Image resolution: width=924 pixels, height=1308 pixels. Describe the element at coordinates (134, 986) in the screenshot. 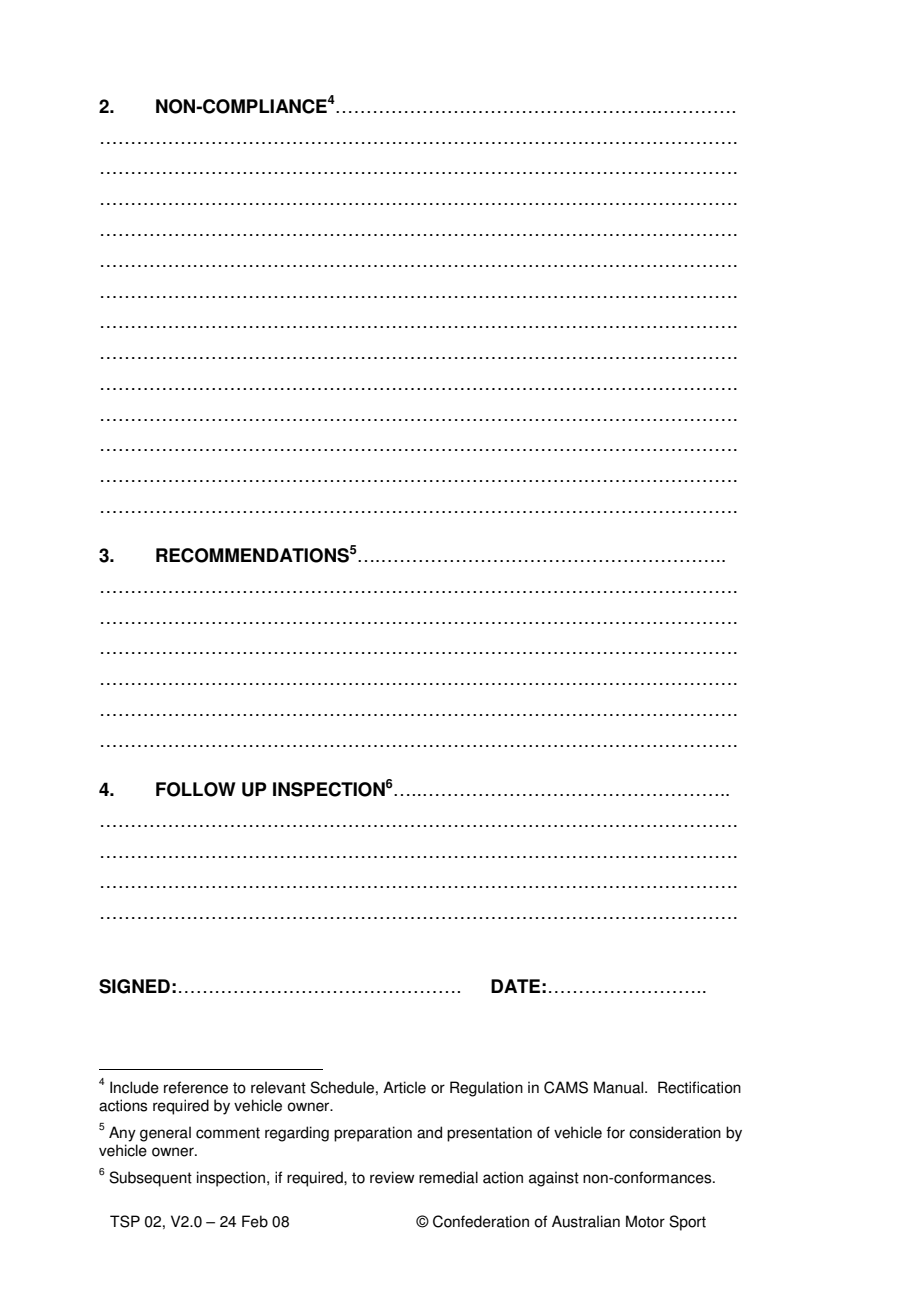

I see `SIGNED` at that location.
